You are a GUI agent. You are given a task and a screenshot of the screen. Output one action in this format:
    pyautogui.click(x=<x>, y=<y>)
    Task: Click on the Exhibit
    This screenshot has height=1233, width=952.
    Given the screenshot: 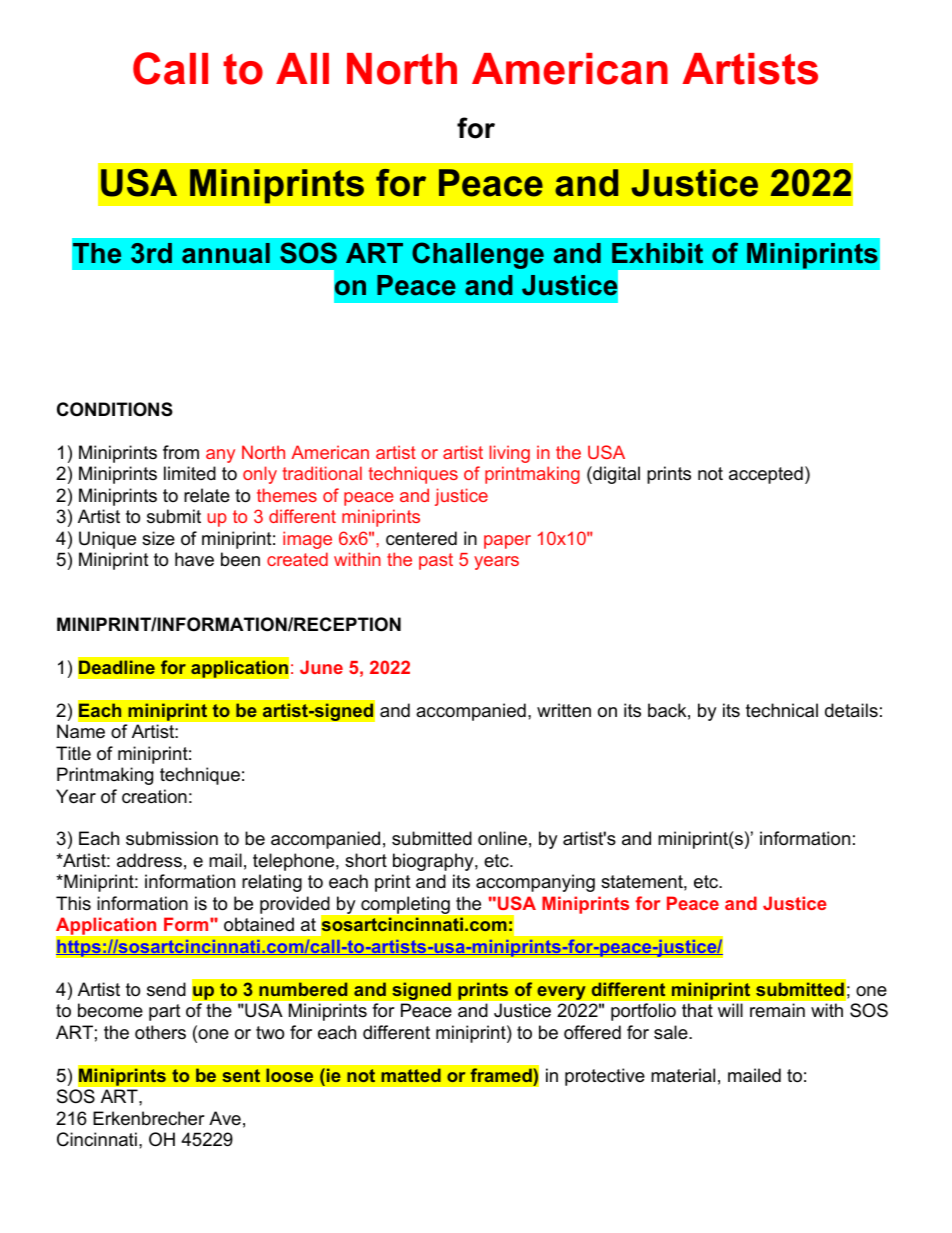 What is the action you would take?
    pyautogui.click(x=657, y=253)
